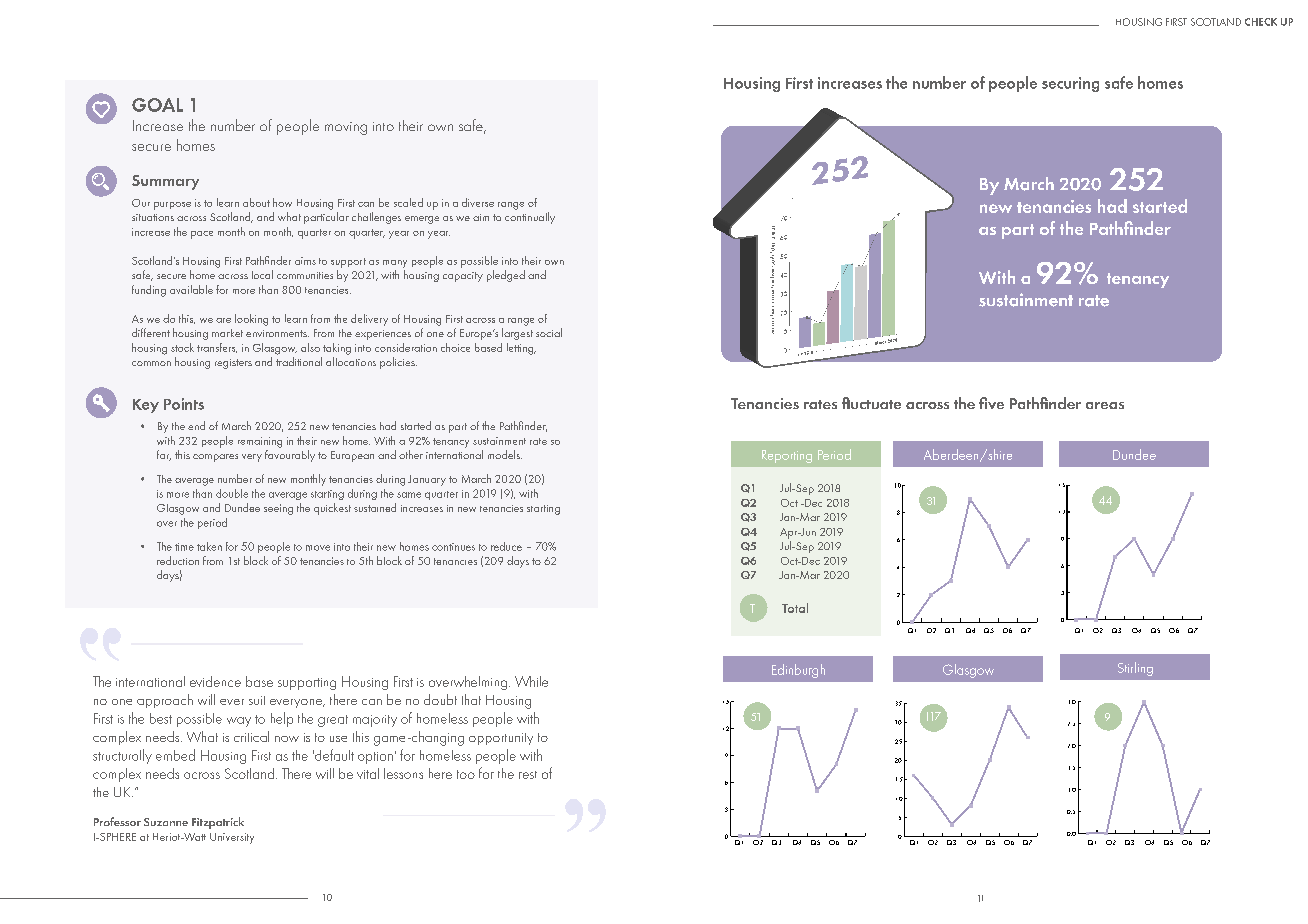 The image size is (1308, 924). Describe the element at coordinates (218, 823) in the document. I see `Fitzpatrick` at that location.
